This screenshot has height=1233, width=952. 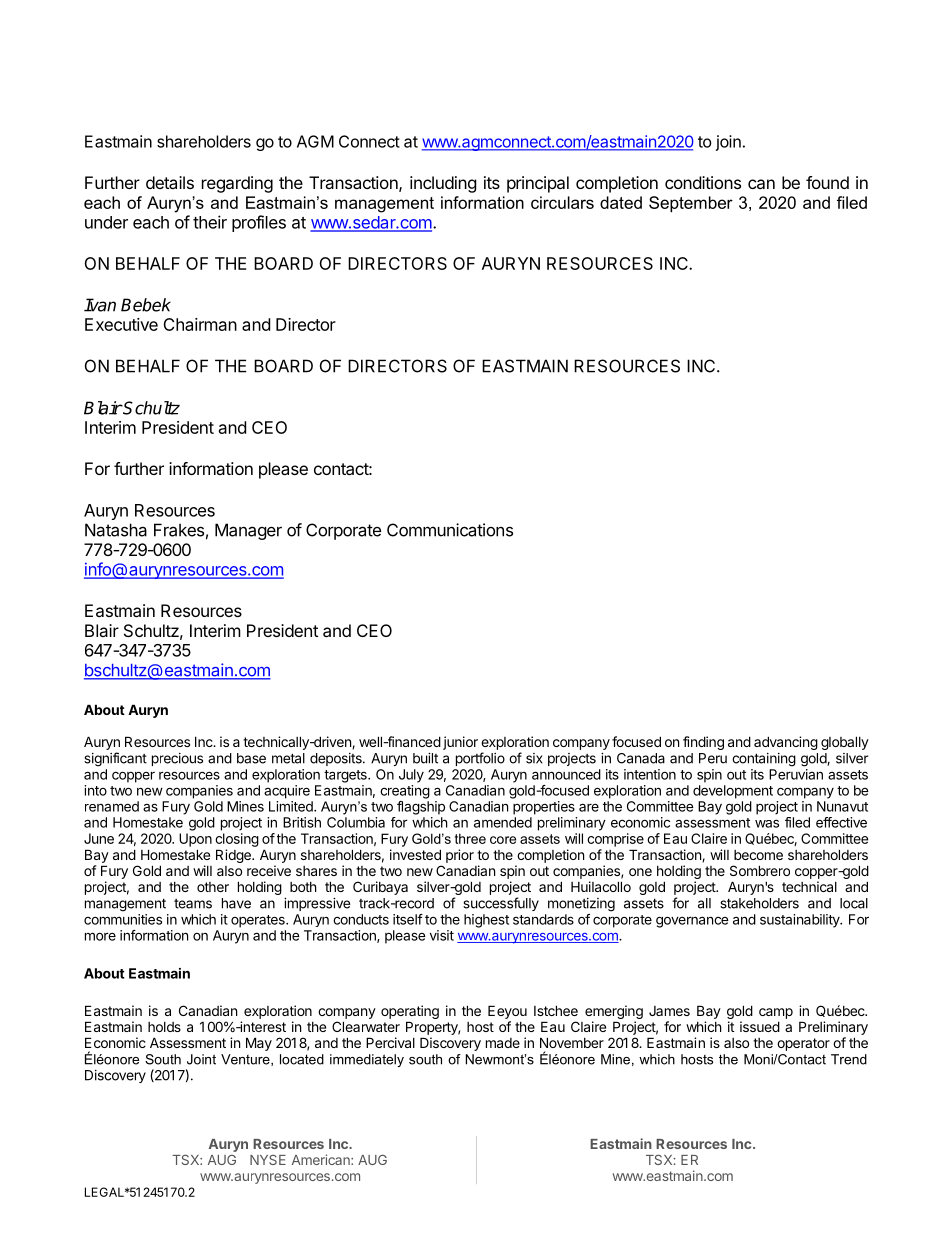 I want to click on was, so click(x=767, y=823).
